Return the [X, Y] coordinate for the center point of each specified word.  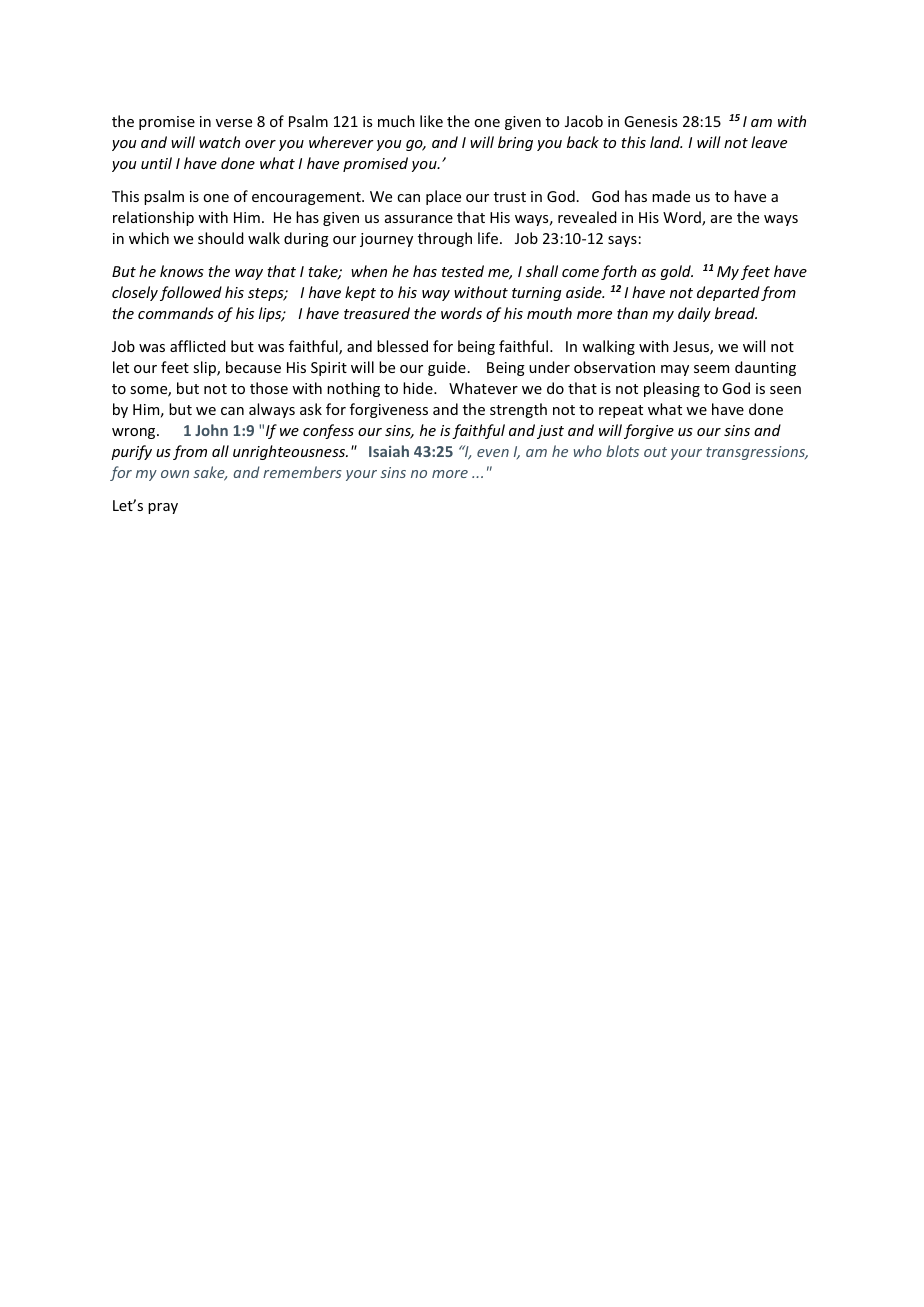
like [431, 121]
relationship [153, 218]
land [666, 142]
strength [518, 410]
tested [463, 271]
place [443, 197]
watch [219, 142]
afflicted [198, 346]
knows [182, 271]
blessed [402, 346]
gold [677, 272]
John [211, 430]
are [721, 219]
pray [163, 508]
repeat [621, 411]
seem [711, 369]
